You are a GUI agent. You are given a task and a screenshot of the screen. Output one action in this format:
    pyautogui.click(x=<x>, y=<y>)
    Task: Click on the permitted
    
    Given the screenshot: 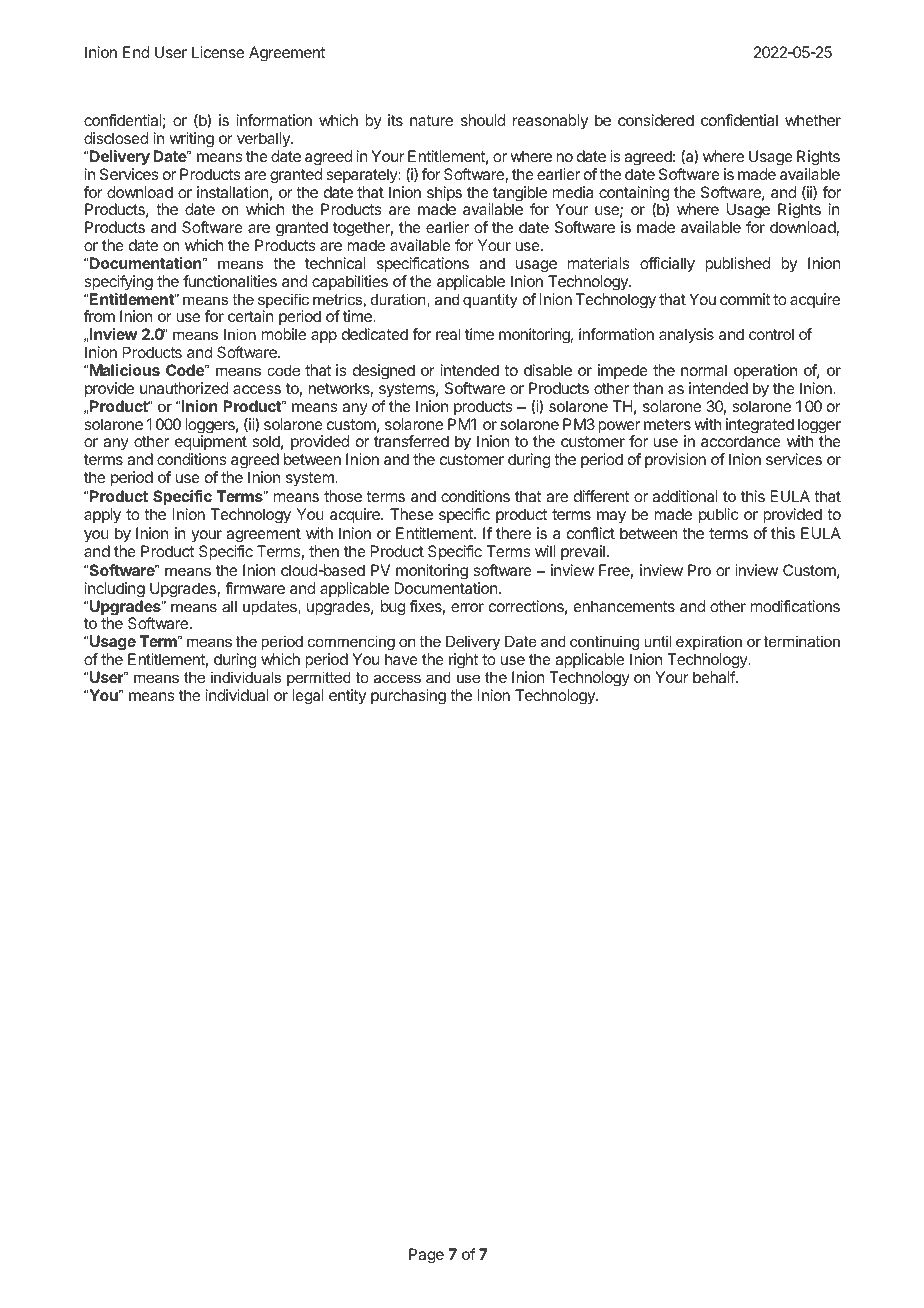 What is the action you would take?
    pyautogui.click(x=319, y=678)
